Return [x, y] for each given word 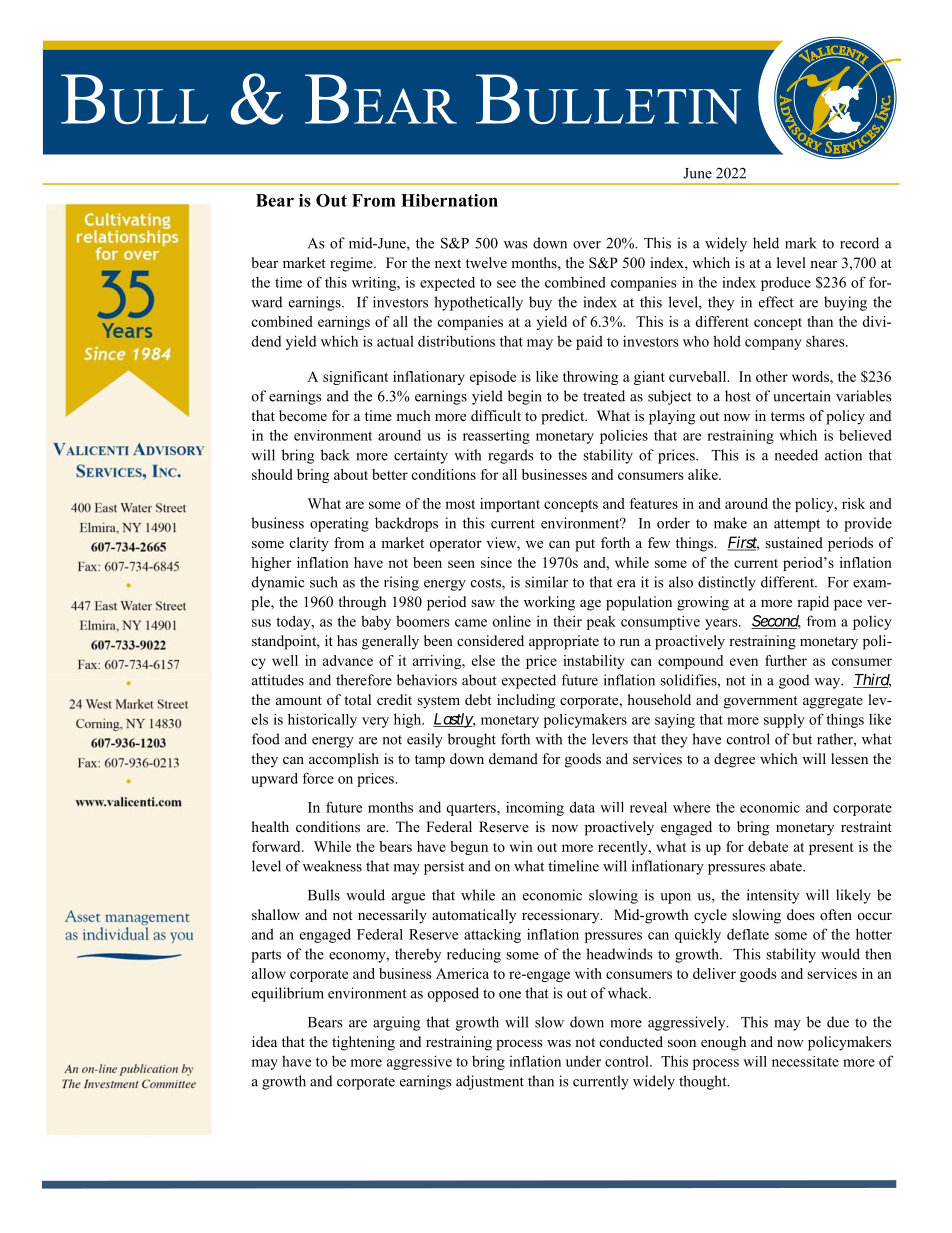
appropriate [564, 642]
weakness [332, 866]
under [583, 1061]
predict [564, 417]
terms [788, 416]
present [831, 849]
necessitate [805, 1061]
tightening [363, 1043]
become [303, 415]
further [786, 660]
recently [624, 848]
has [347, 640]
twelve [486, 262]
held [766, 243]
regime [352, 264]
